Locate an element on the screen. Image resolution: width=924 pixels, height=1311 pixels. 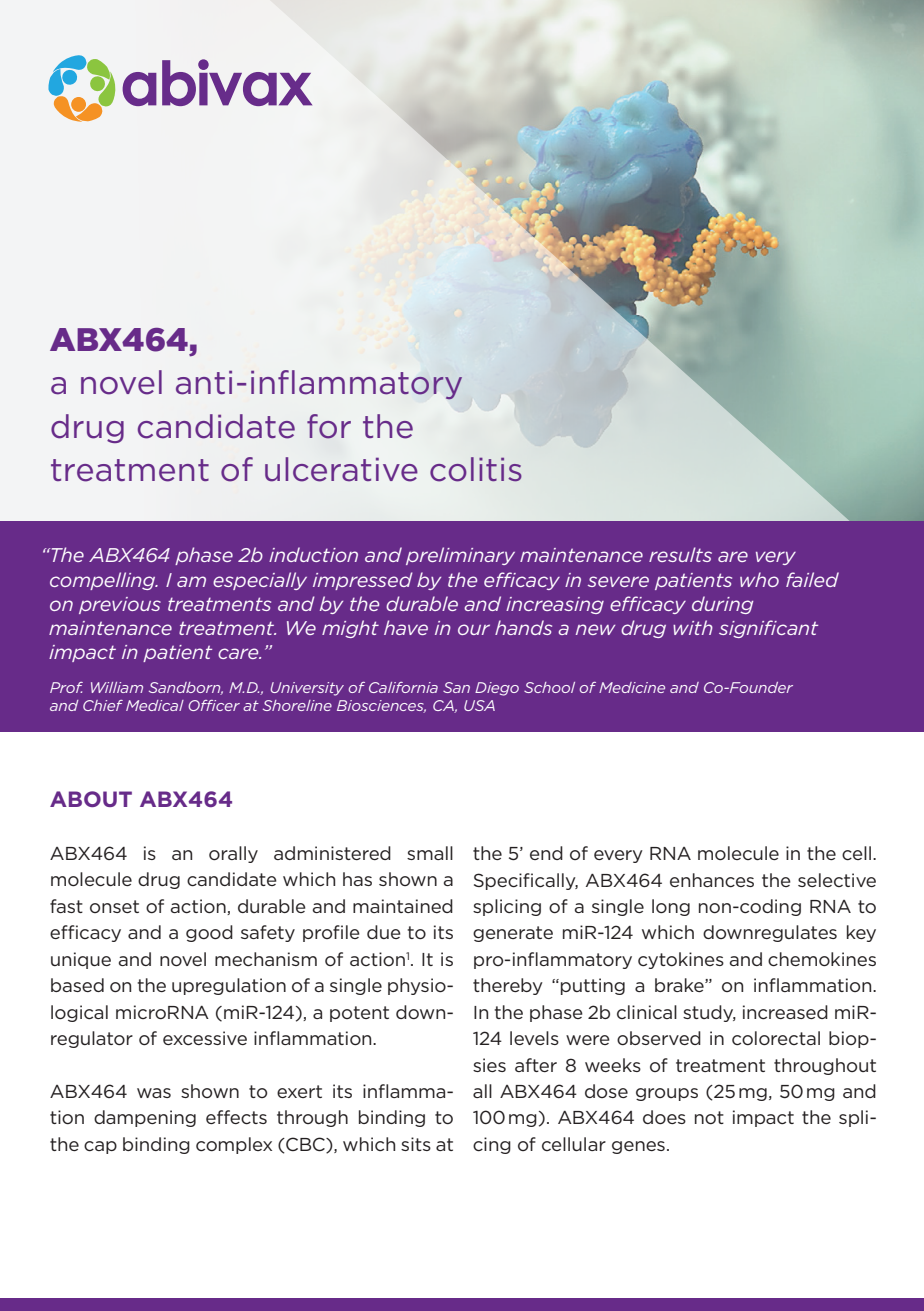
cap is located at coordinates (100, 1147).
